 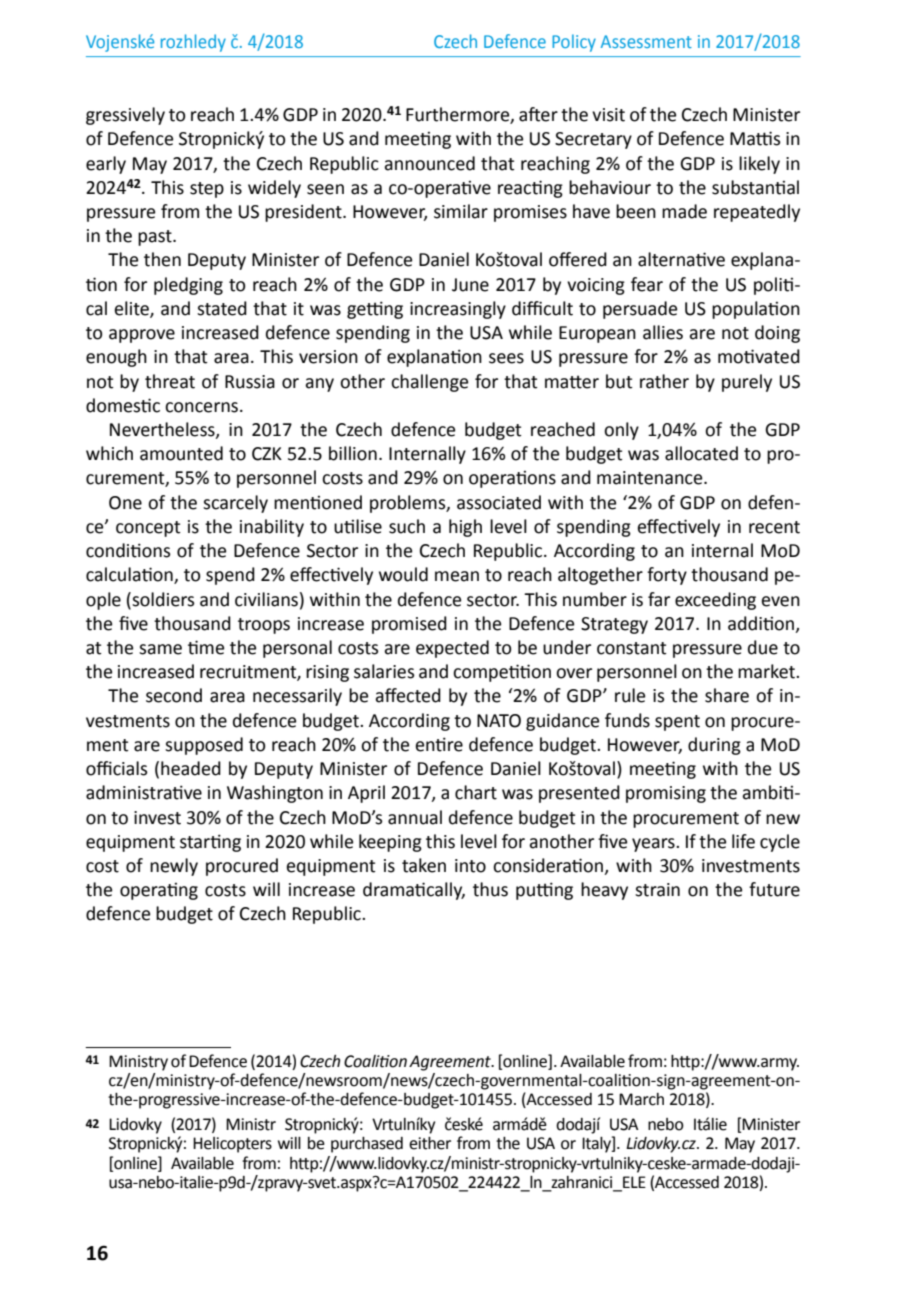 I want to click on time, so click(x=206, y=647).
